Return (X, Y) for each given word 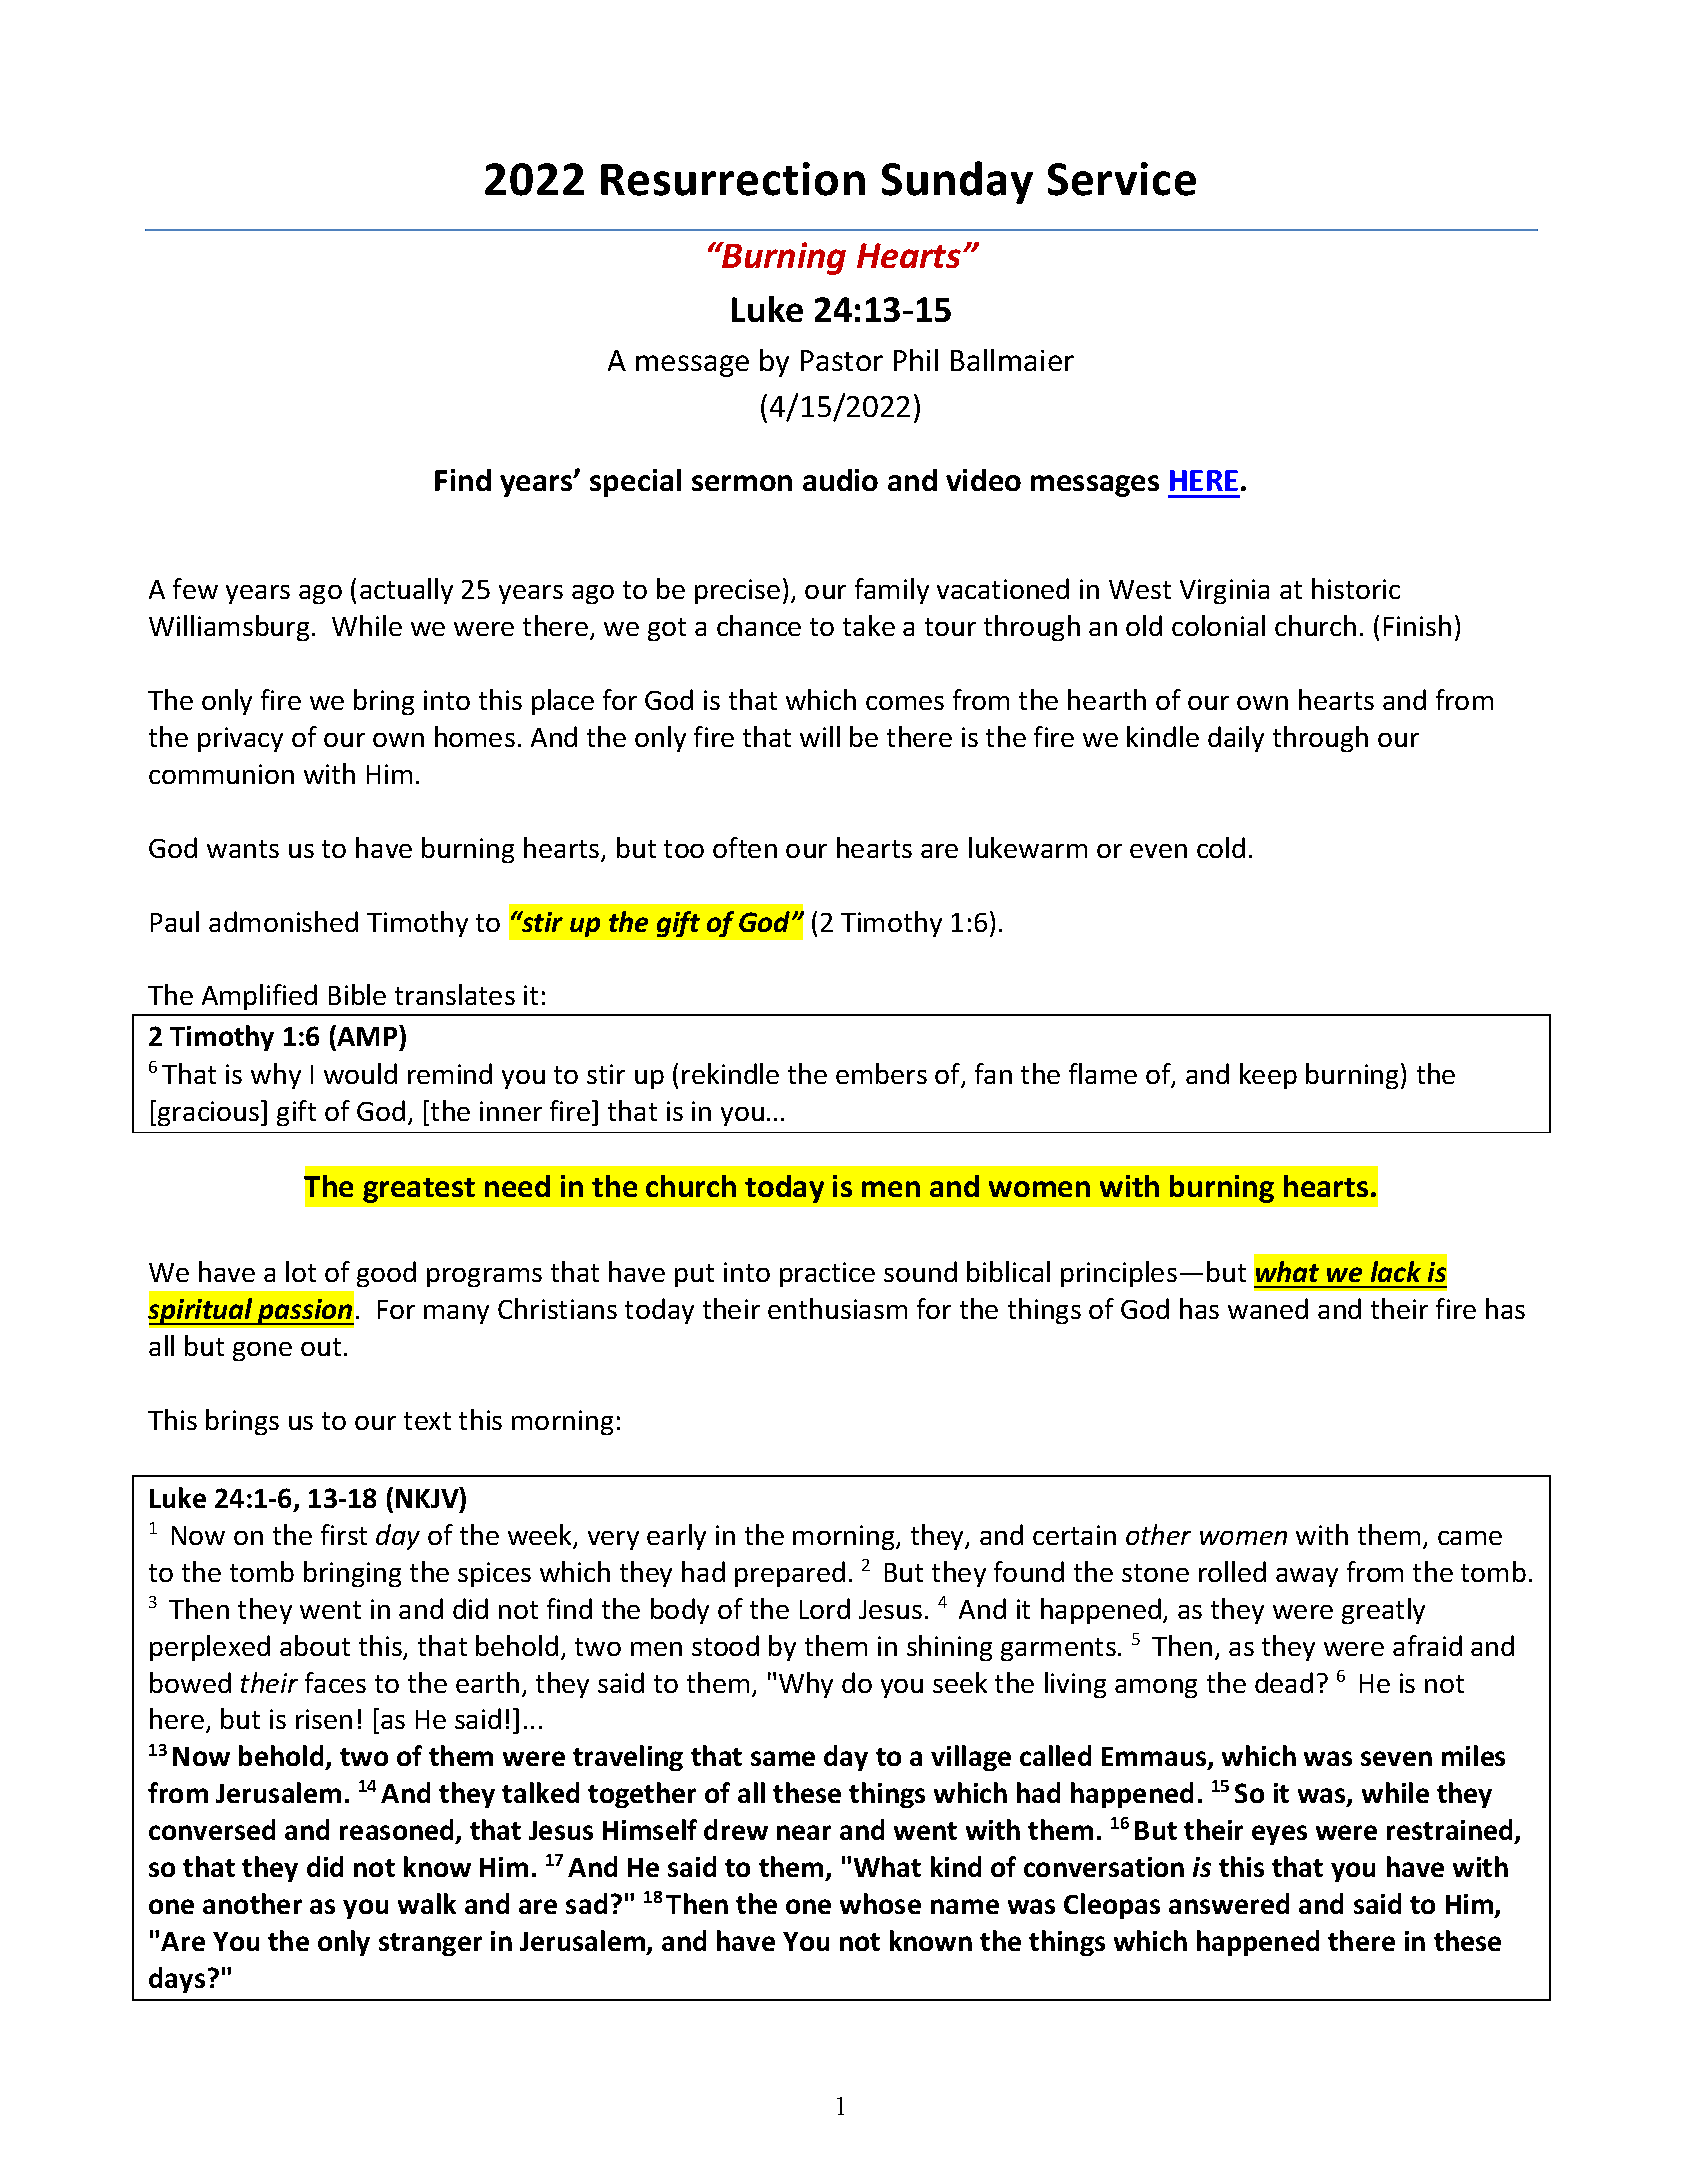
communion (221, 774)
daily (1236, 739)
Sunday (957, 182)
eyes (1279, 1835)
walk (427, 1903)
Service (1122, 179)
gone (262, 1351)
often (745, 847)
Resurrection (733, 179)
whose (880, 1903)
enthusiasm (837, 1308)
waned (1268, 1308)
